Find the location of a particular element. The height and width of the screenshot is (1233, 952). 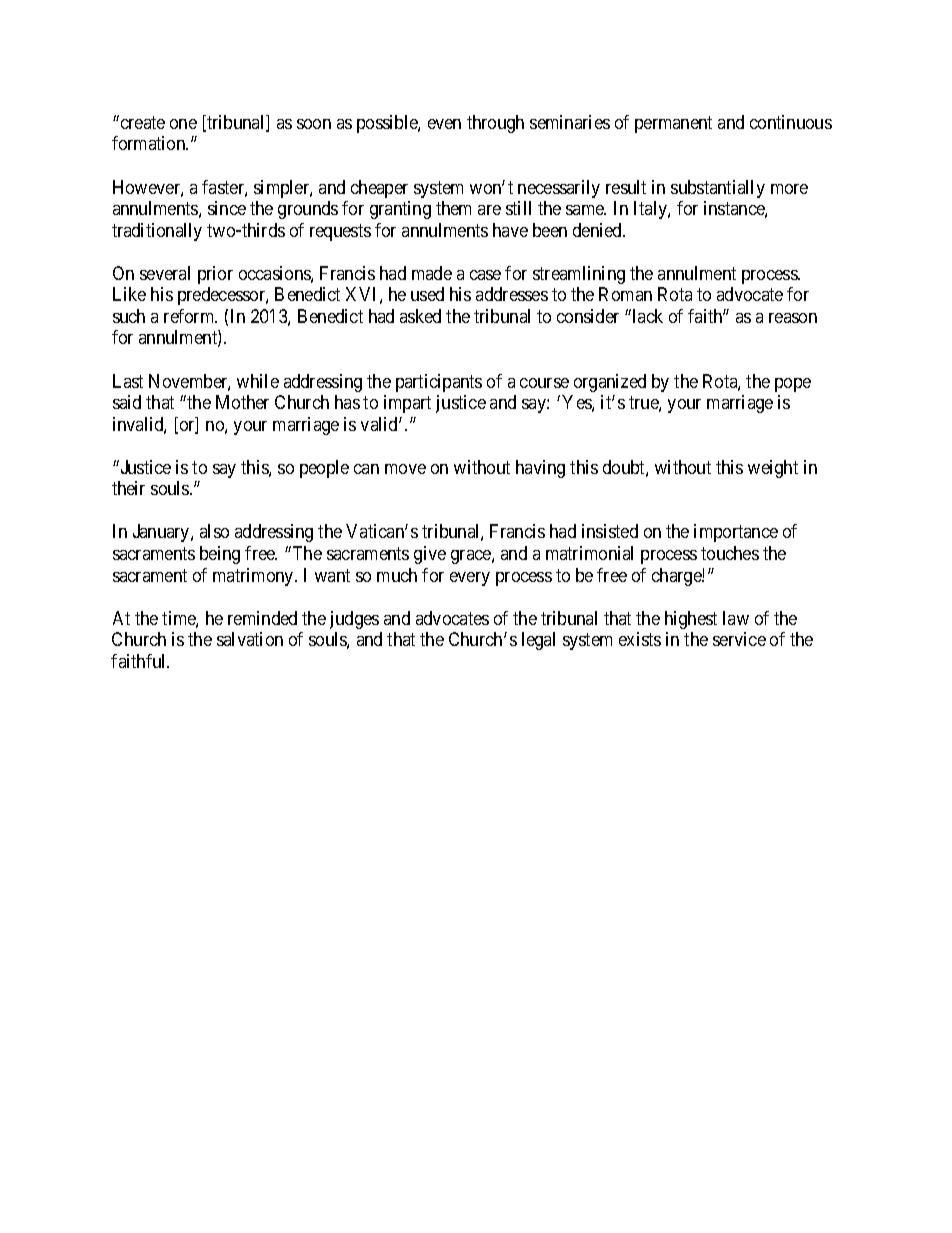

even is located at coordinates (444, 124).
